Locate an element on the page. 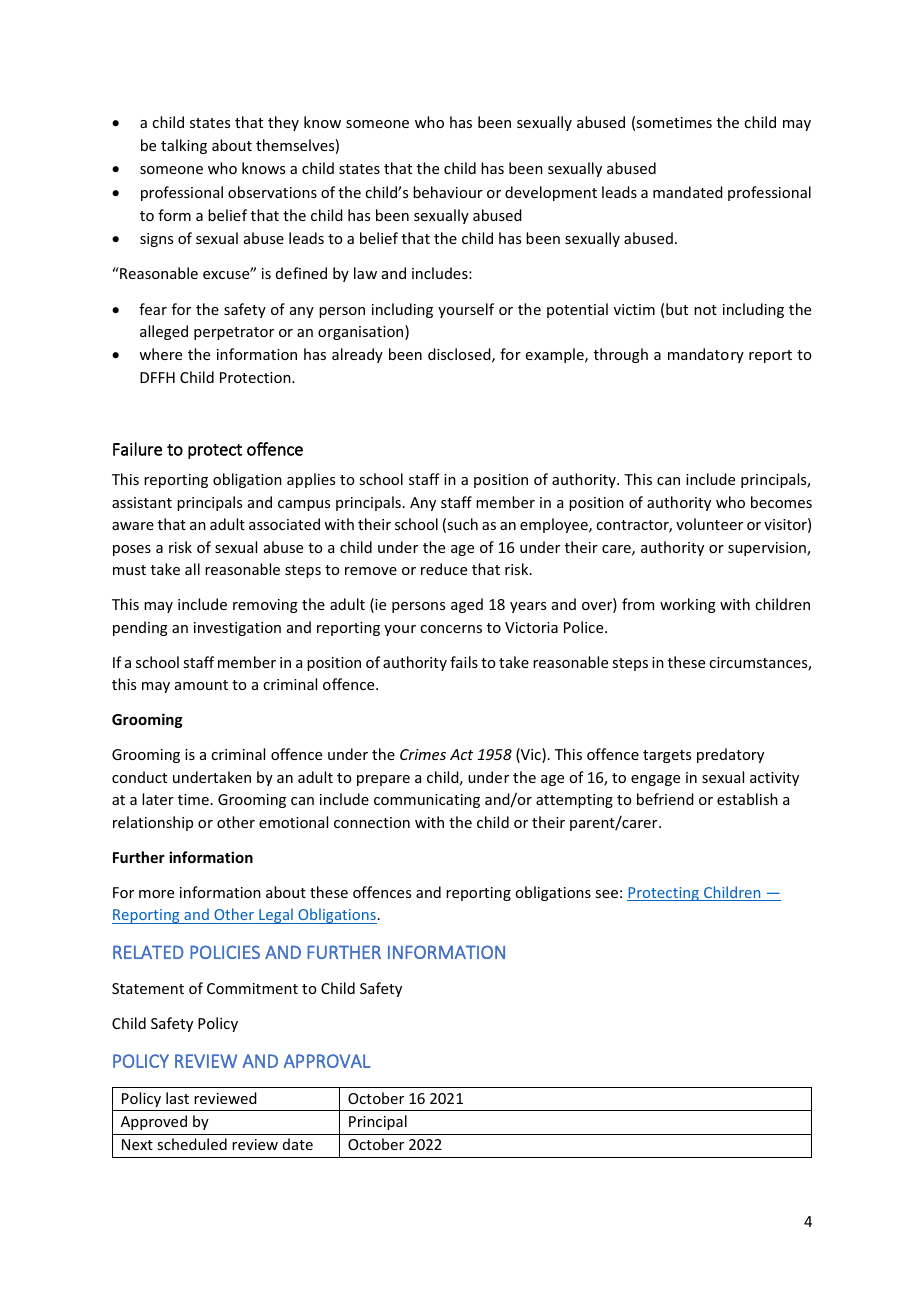 Image resolution: width=924 pixels, height=1308 pixels. communicating is located at coordinates (427, 801).
